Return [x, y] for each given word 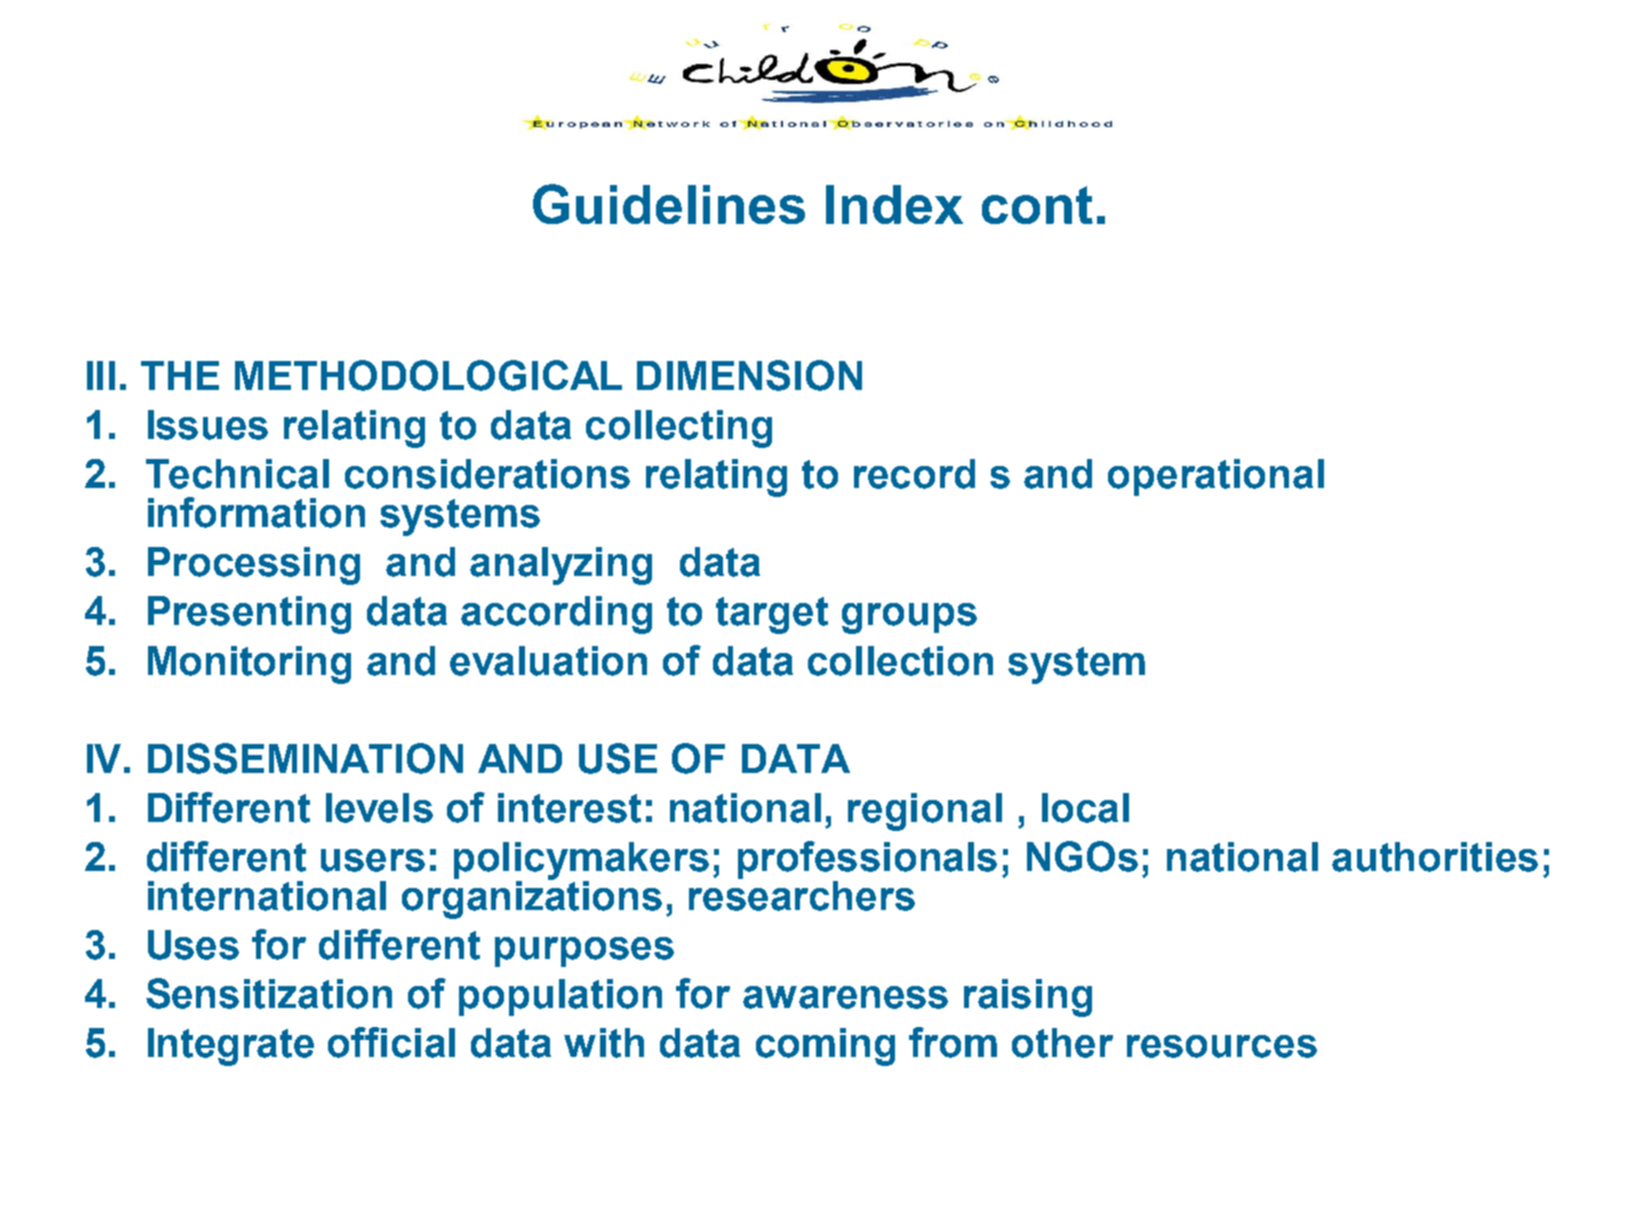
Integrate [231, 1047]
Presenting [249, 615]
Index [894, 204]
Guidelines [669, 204]
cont [1037, 205]
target [772, 615]
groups [909, 618]
